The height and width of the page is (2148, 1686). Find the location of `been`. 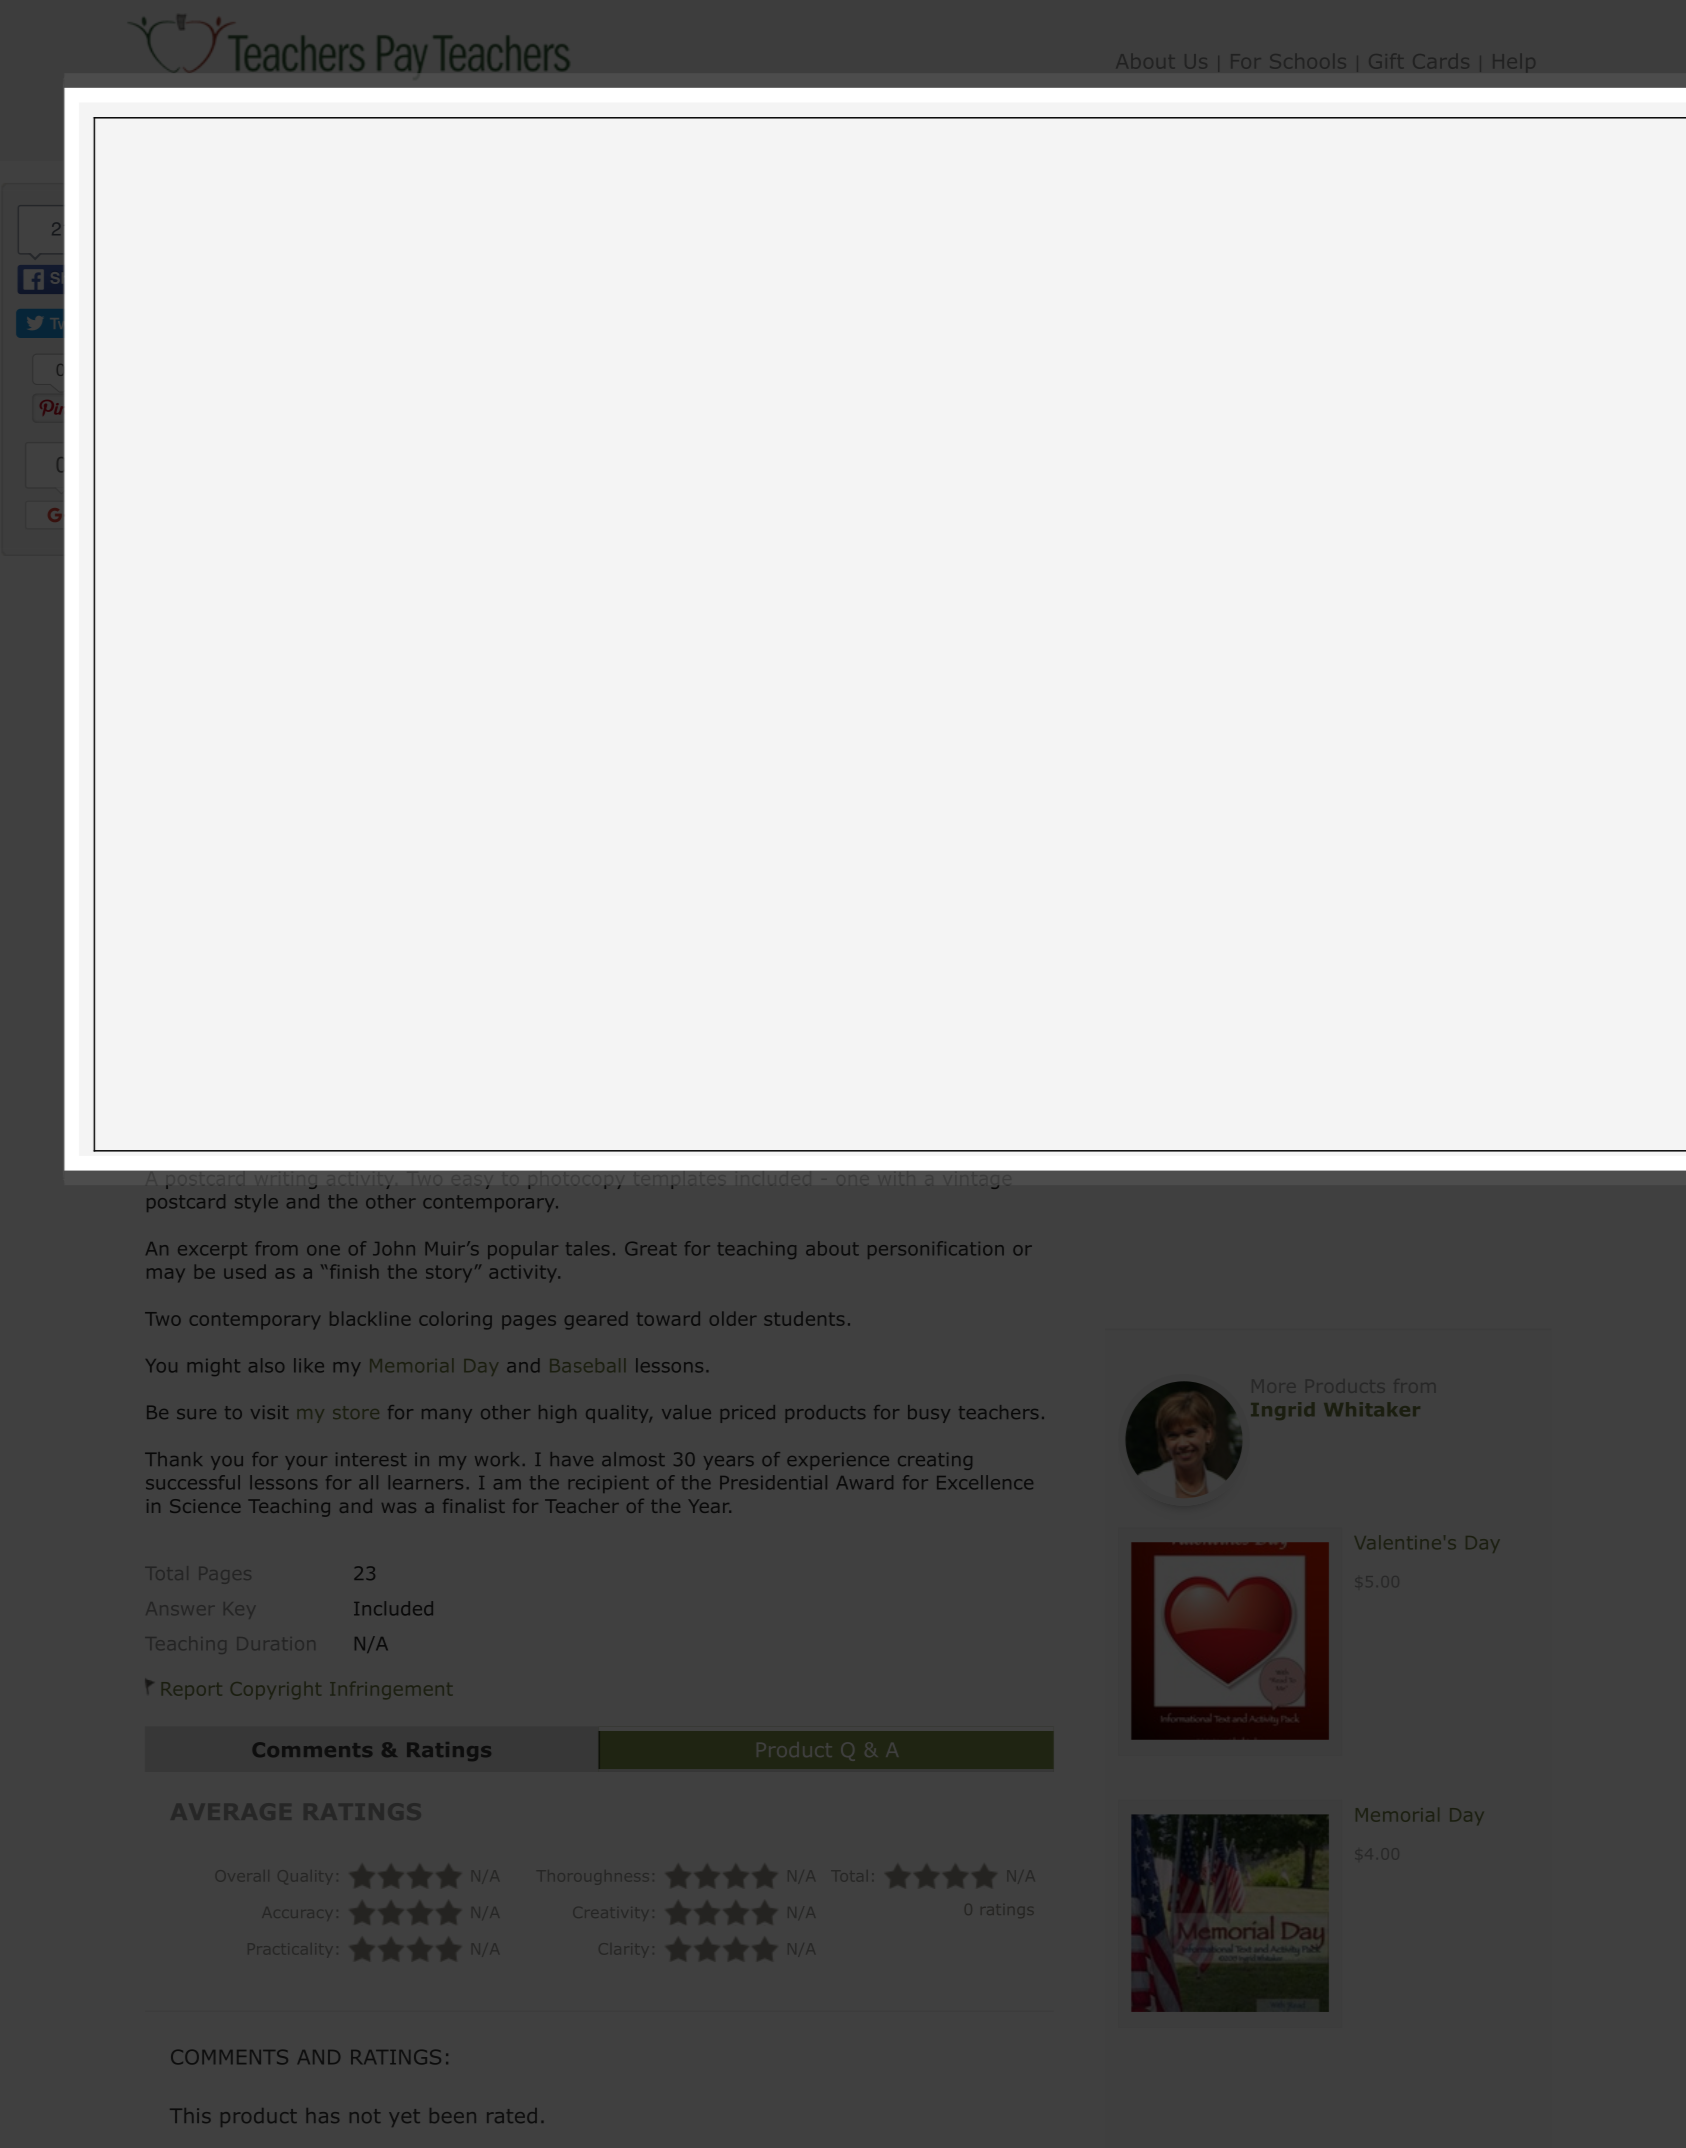

been is located at coordinates (453, 2115).
